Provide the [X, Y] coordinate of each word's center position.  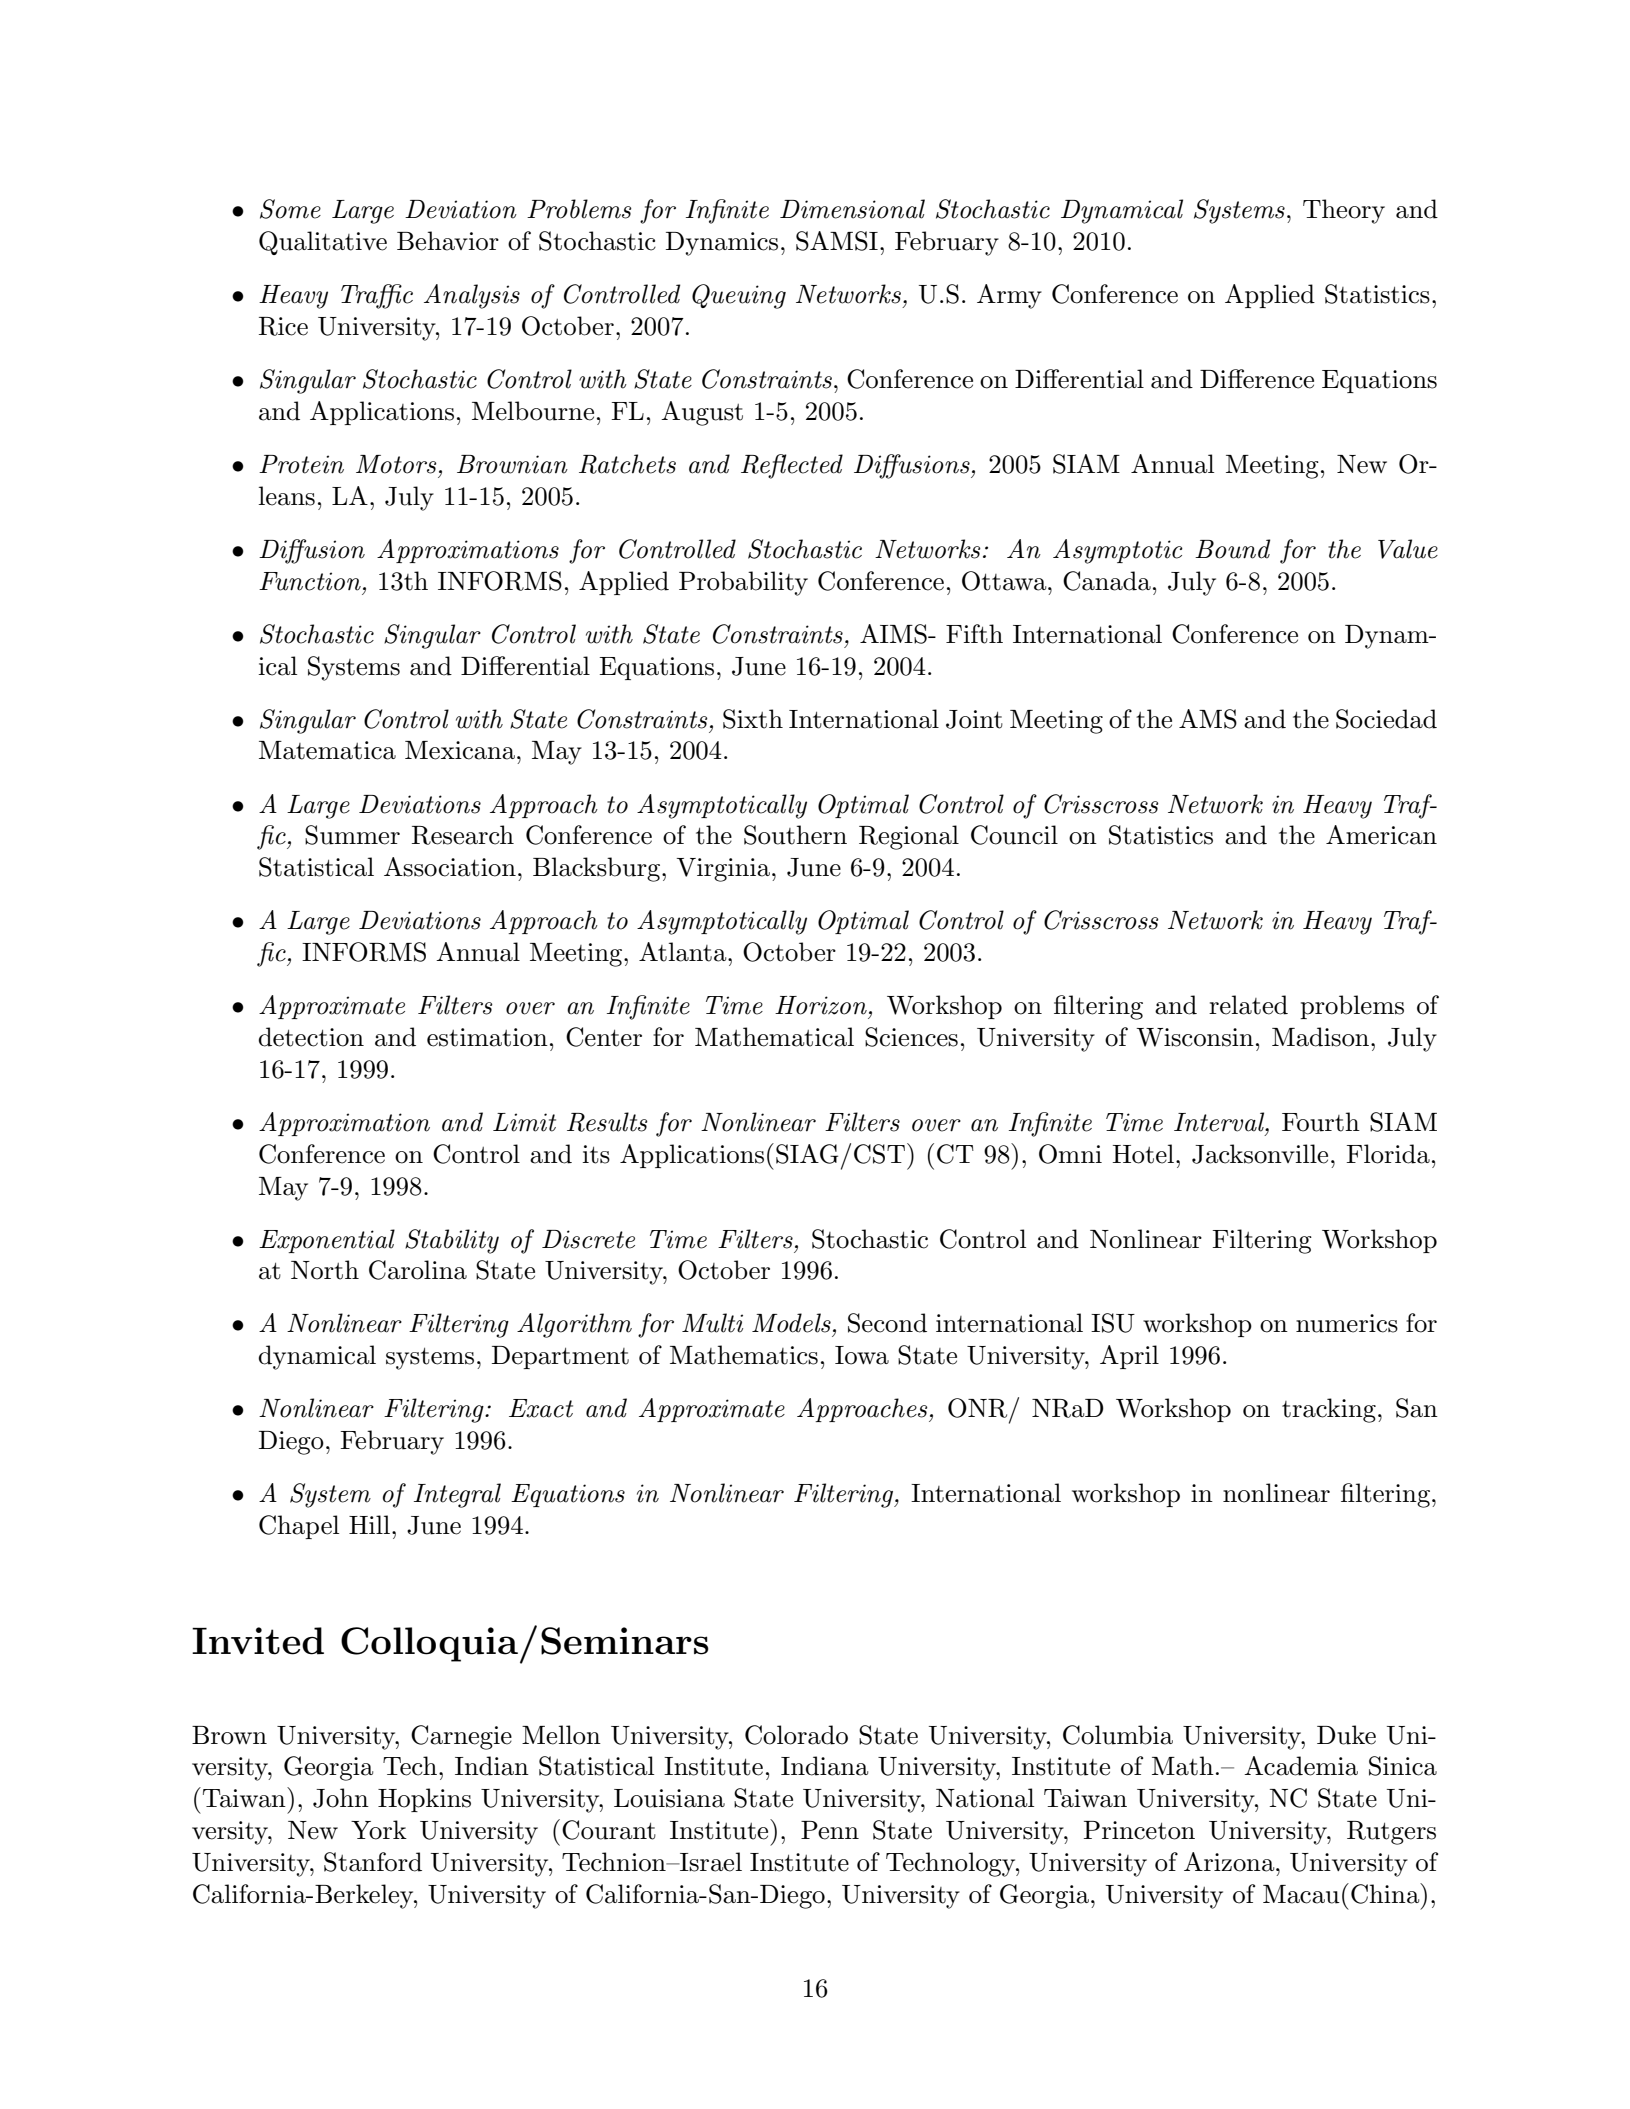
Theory [1344, 211]
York [379, 1830]
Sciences [911, 1037]
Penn [830, 1830]
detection [311, 1037]
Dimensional [852, 209]
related [1248, 1005]
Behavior [448, 241]
